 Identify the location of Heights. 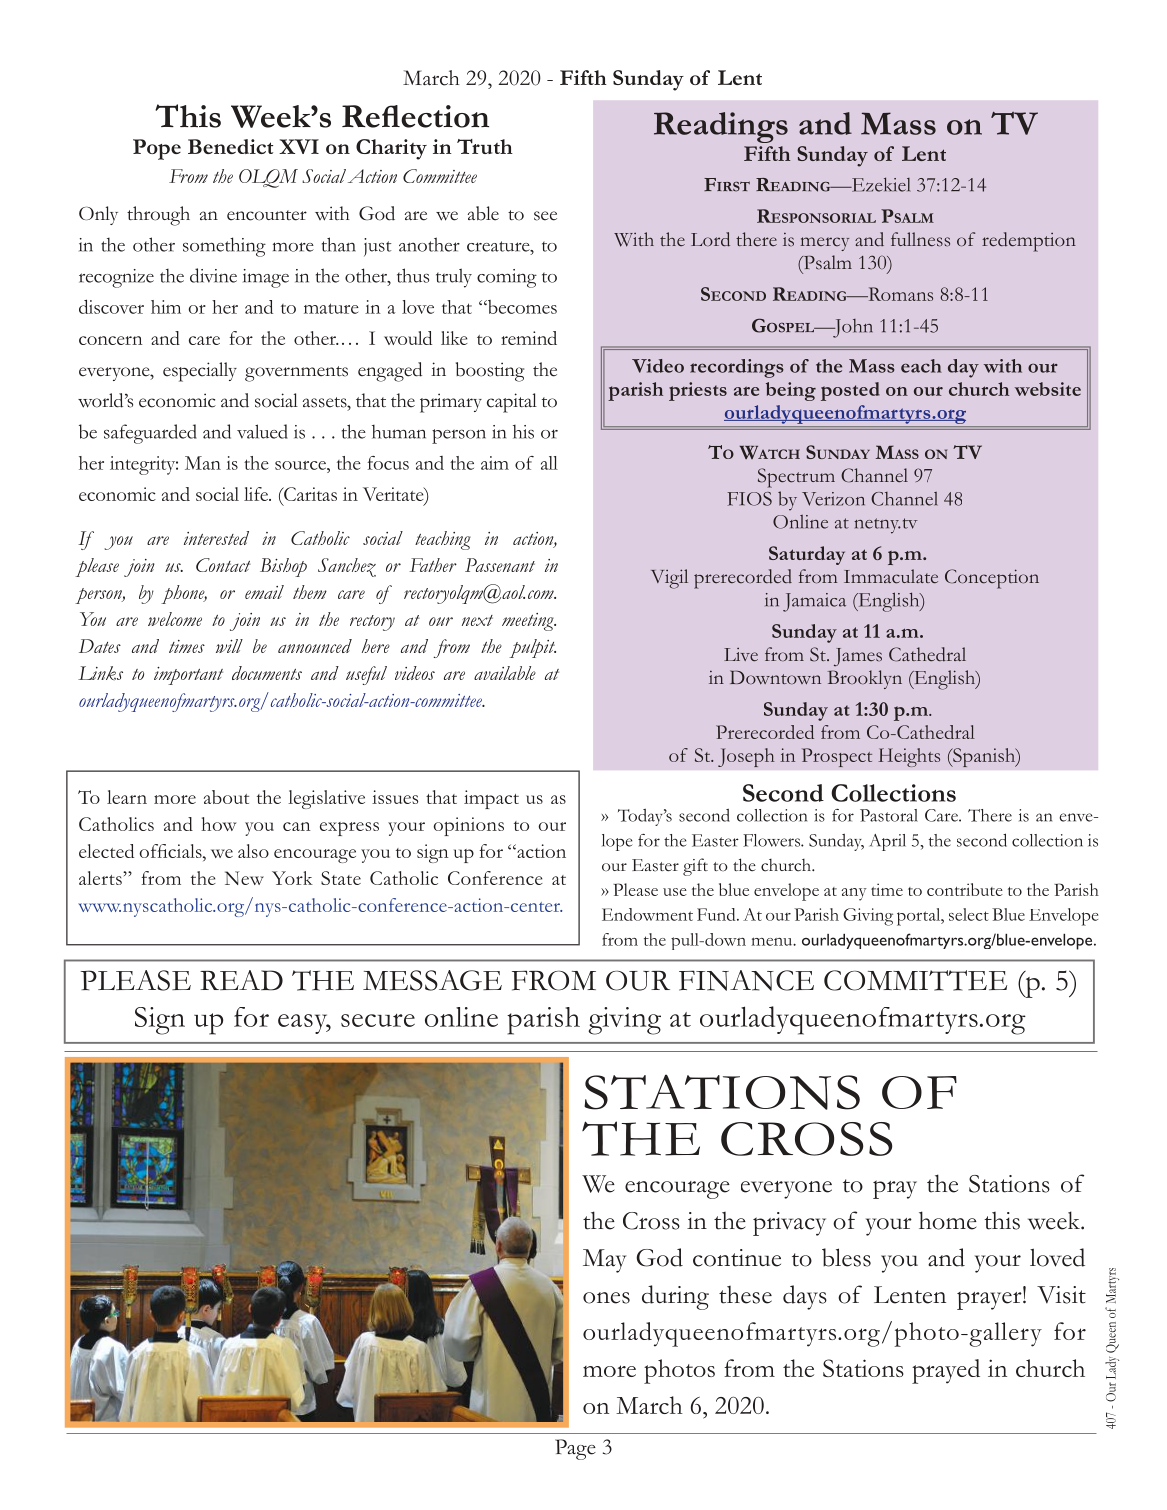
(909, 757).
